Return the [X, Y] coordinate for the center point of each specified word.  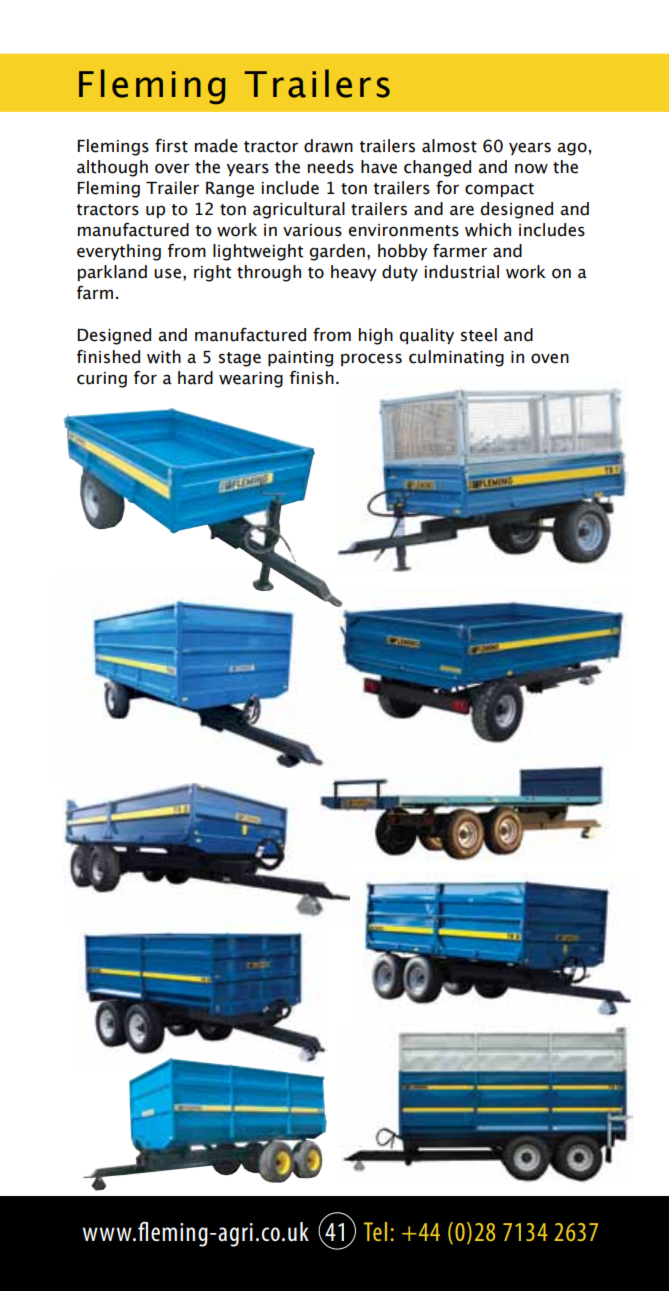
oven [550, 358]
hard [195, 378]
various [312, 230]
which [488, 230]
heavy [354, 273]
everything [119, 252]
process [371, 359]
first [171, 146]
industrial [462, 272]
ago [572, 149]
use [167, 273]
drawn [328, 146]
